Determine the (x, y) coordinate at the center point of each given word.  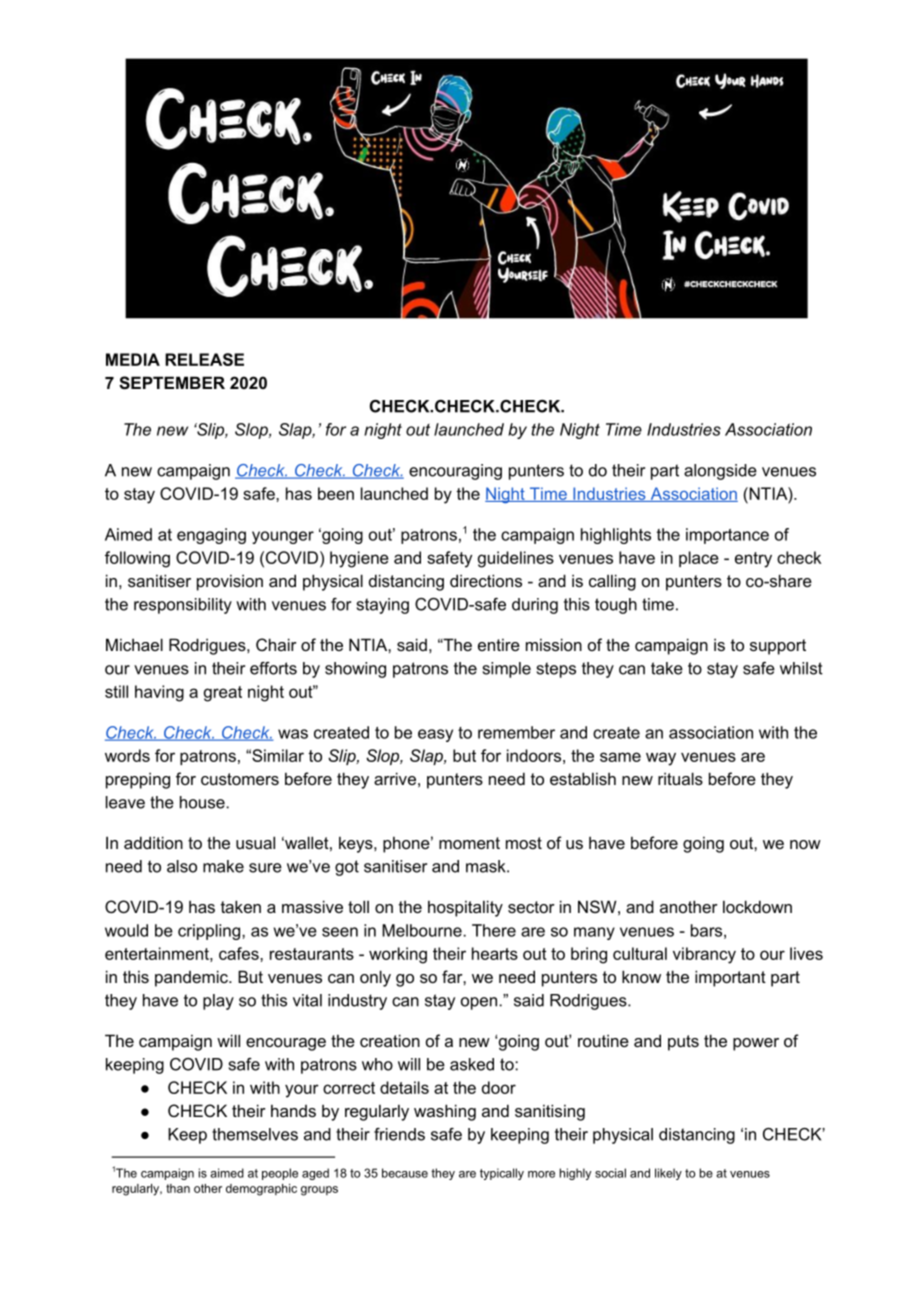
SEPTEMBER (172, 383)
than (178, 1188)
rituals (680, 778)
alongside (720, 472)
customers (240, 779)
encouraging (455, 472)
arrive (395, 778)
